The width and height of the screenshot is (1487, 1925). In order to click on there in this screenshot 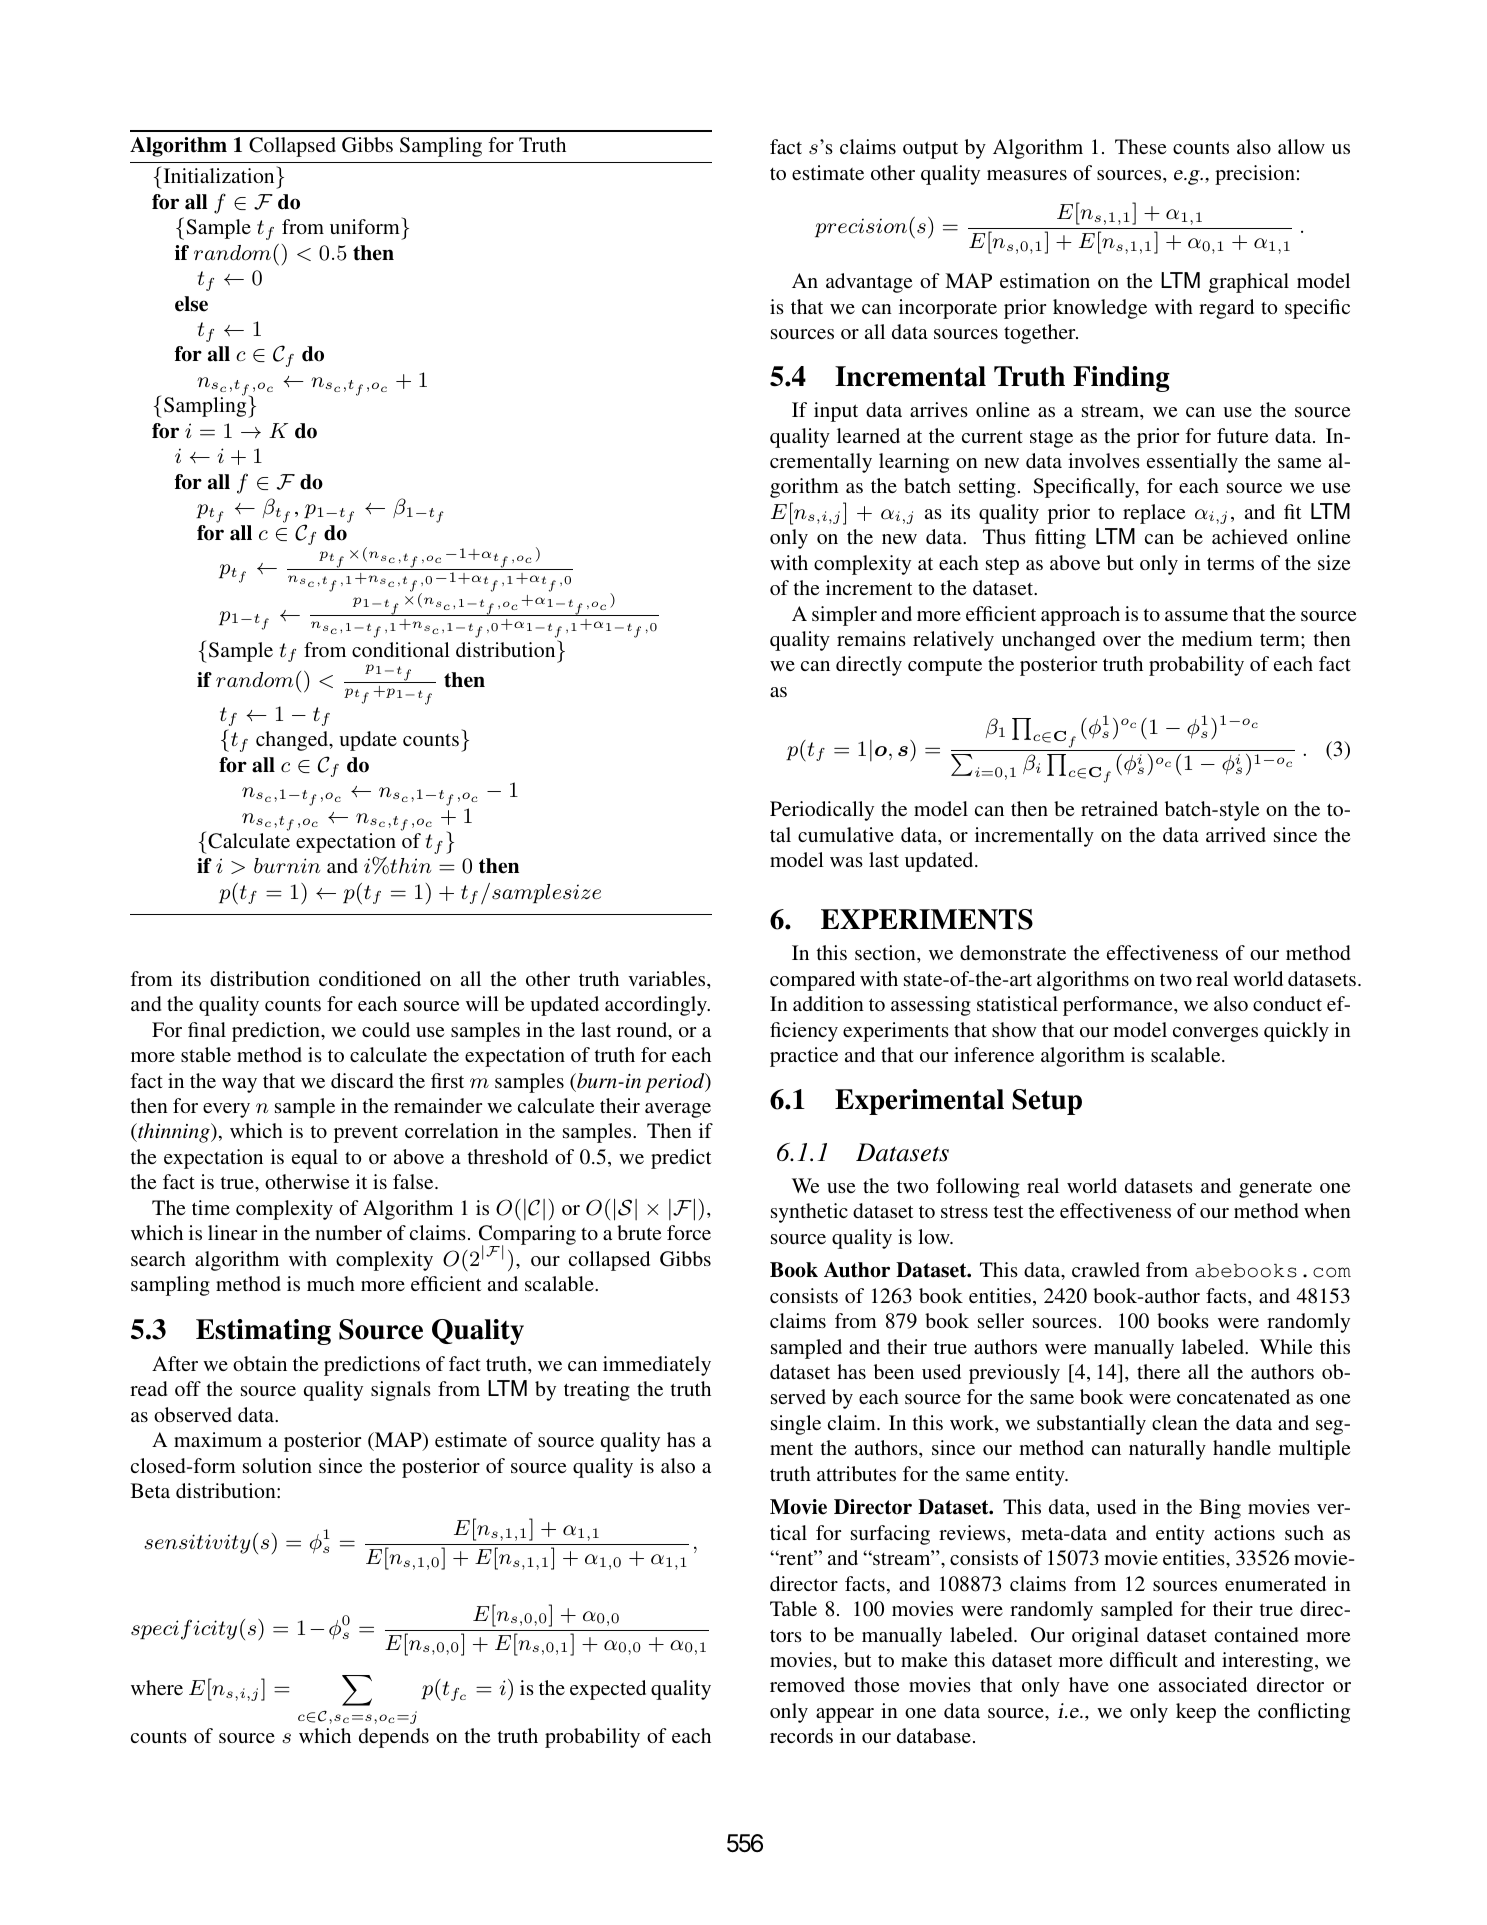, I will do `click(1158, 1371)`.
